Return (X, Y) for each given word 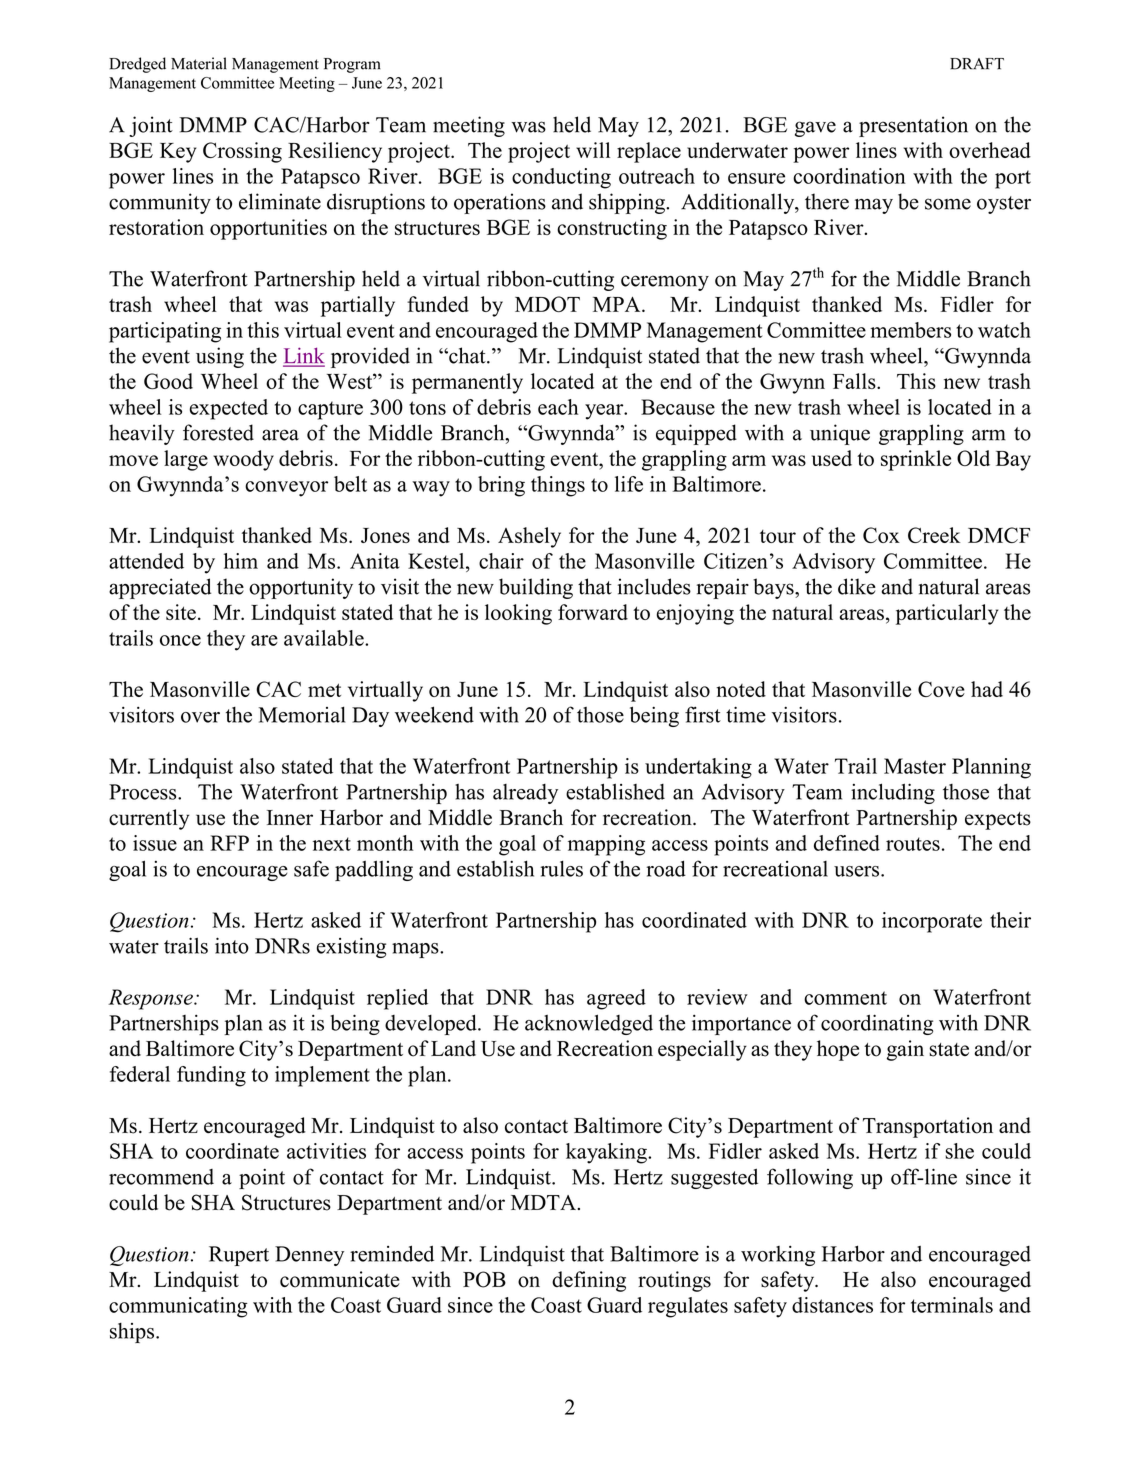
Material (199, 63)
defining (589, 1281)
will (593, 150)
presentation (913, 126)
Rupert (239, 1256)
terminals (952, 1305)
